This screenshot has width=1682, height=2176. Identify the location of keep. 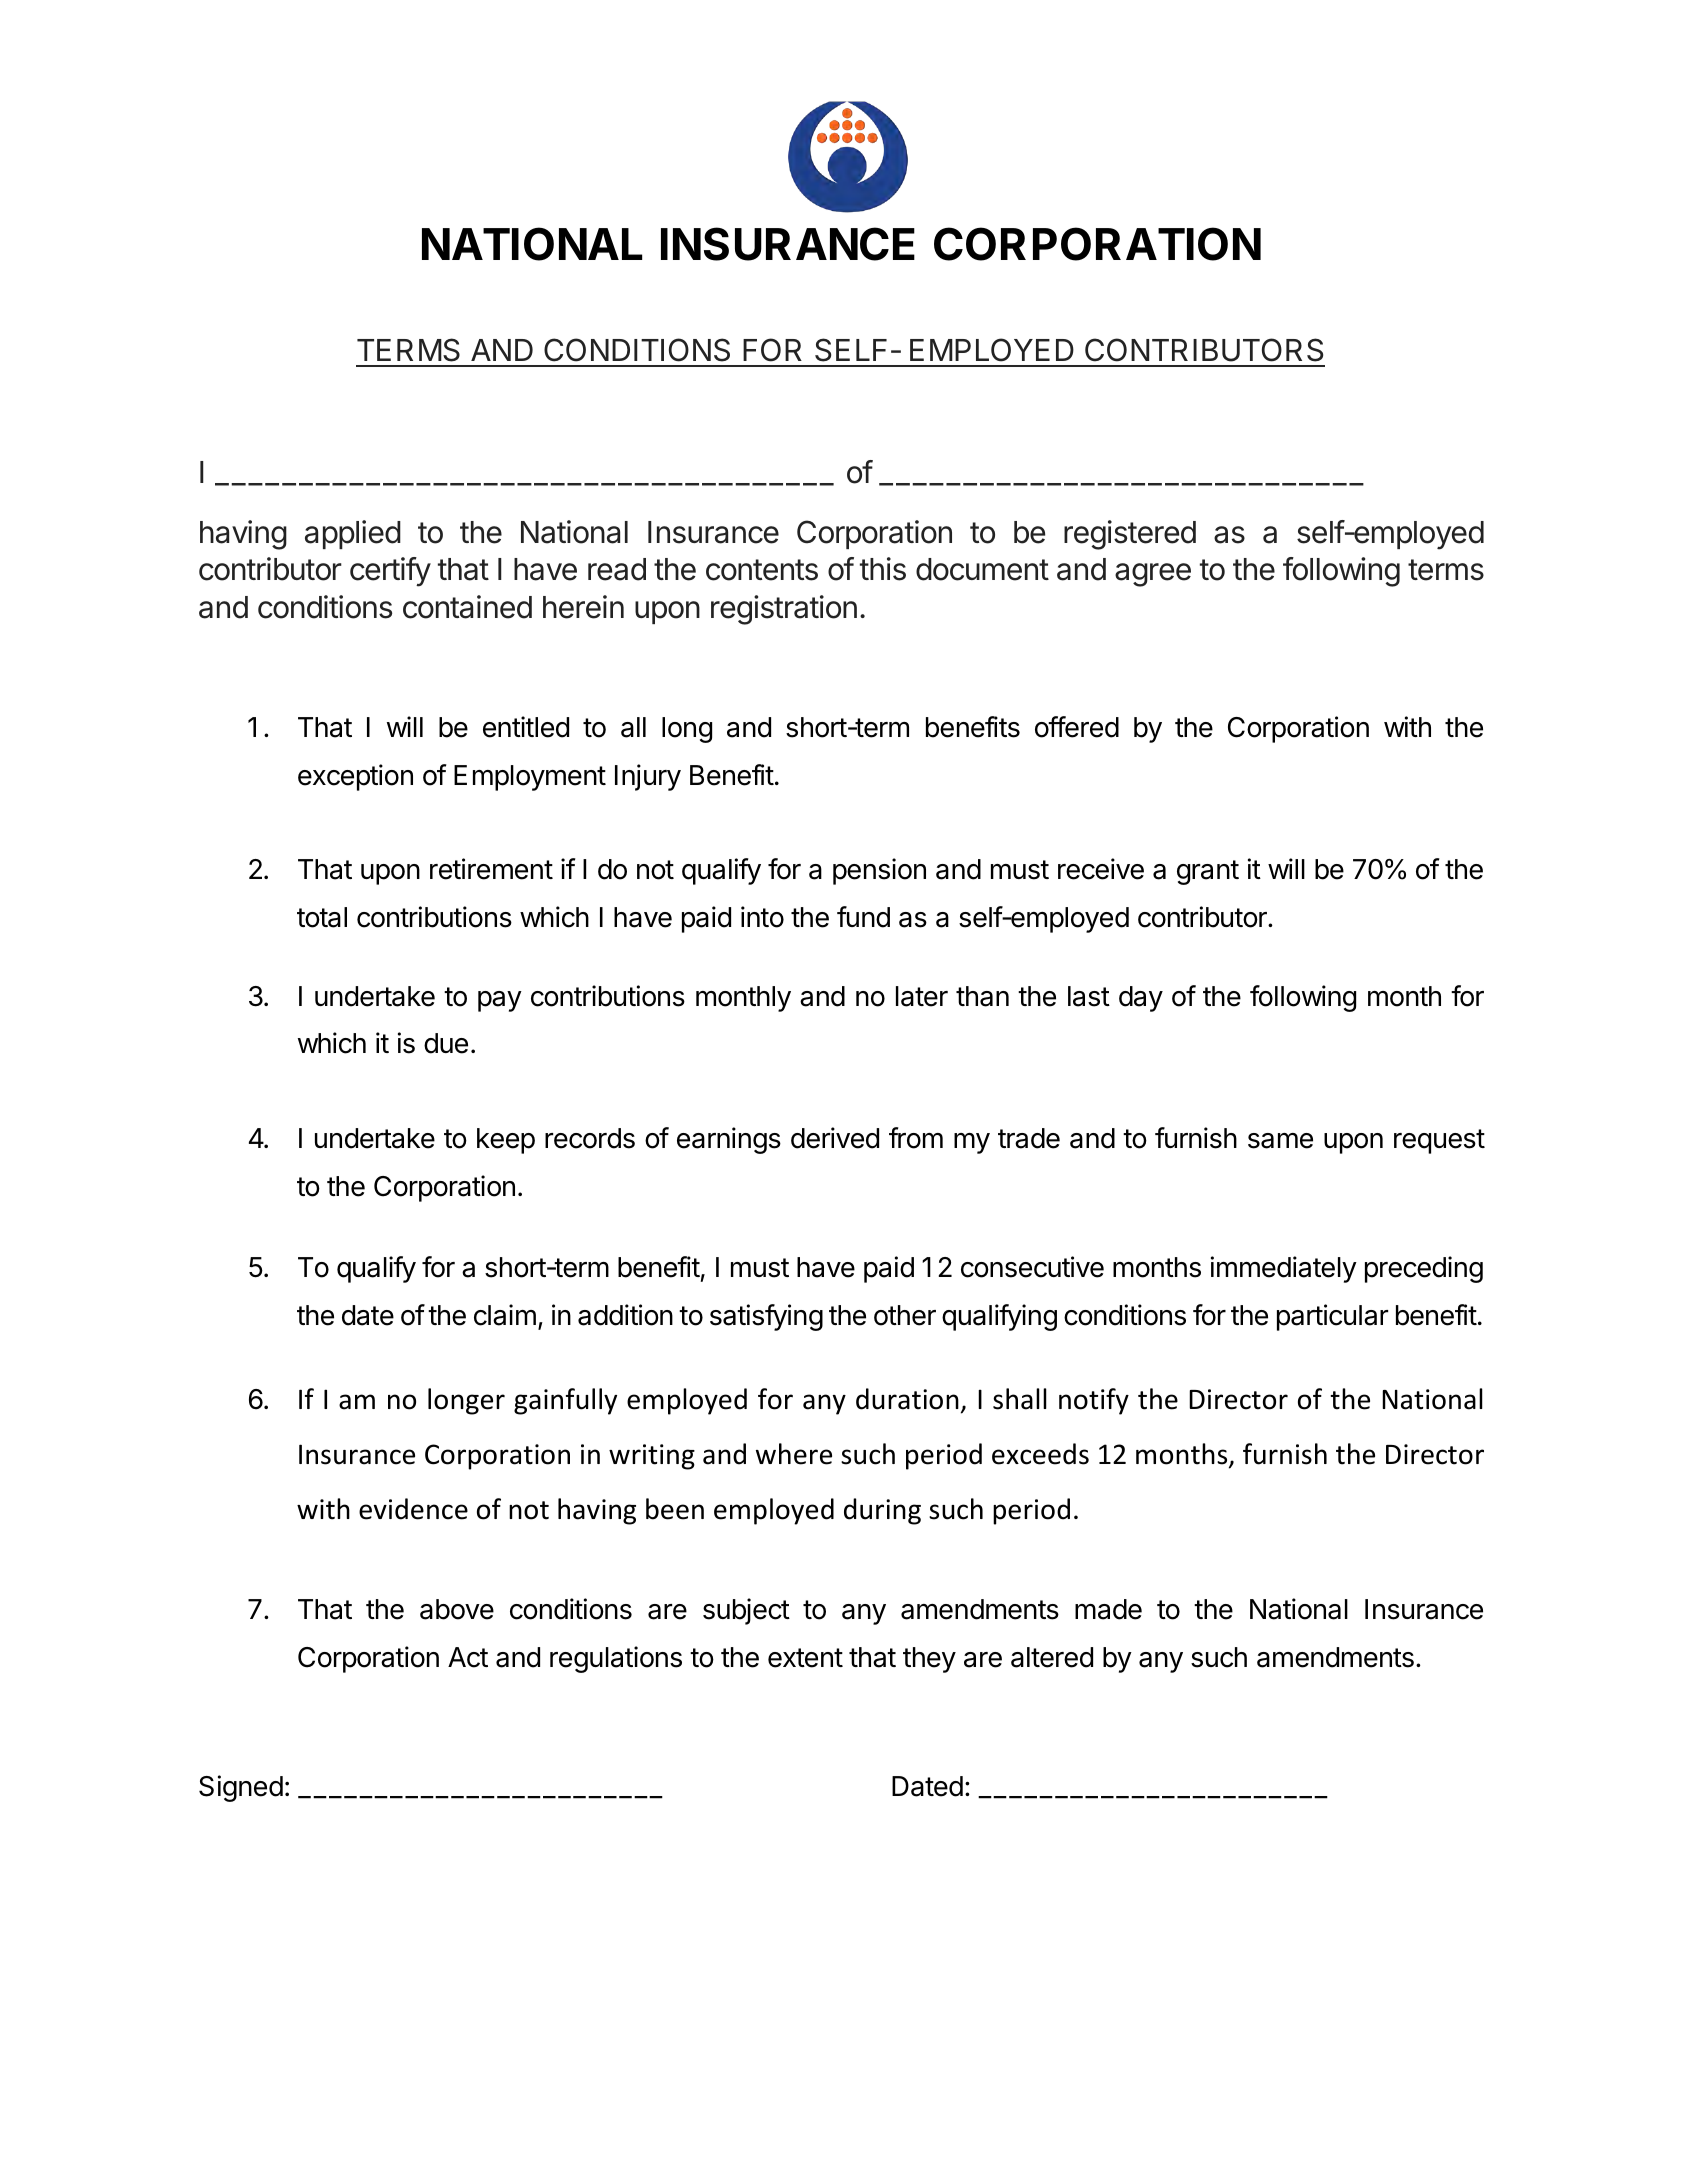
(506, 1141).
